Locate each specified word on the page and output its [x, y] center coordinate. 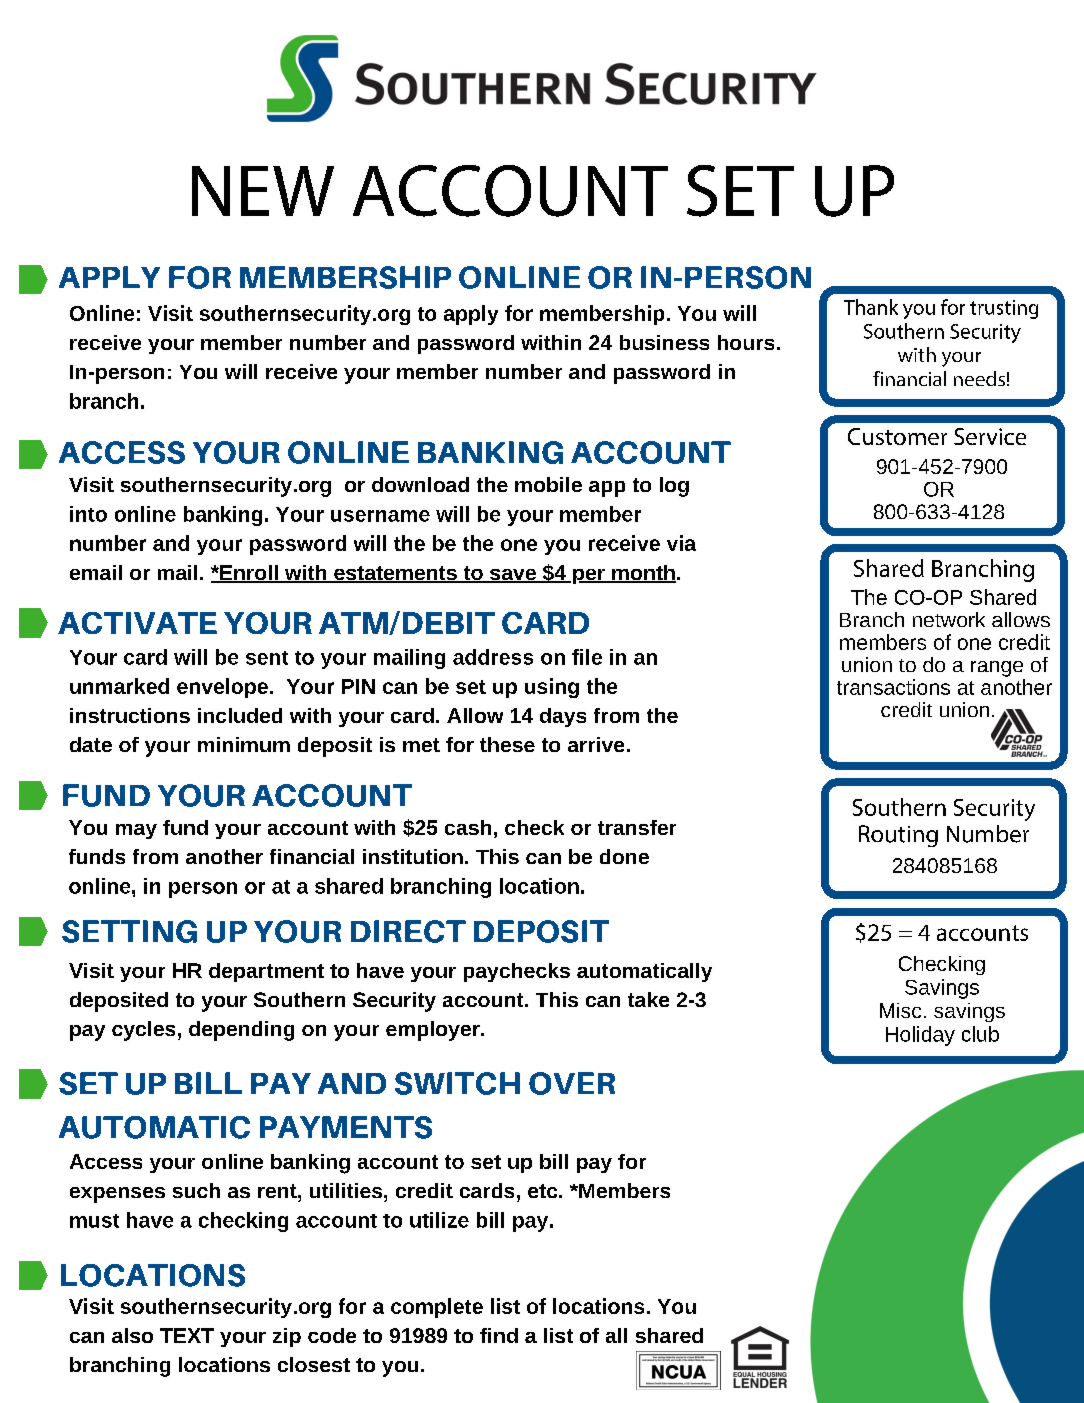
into [88, 514]
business [664, 342]
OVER [572, 1083]
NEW [263, 191]
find [499, 1335]
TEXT [187, 1335]
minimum [244, 744]
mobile [548, 484]
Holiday [920, 1036]
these [507, 744]
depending [241, 1031]
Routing [898, 836]
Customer [897, 436]
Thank [871, 307]
